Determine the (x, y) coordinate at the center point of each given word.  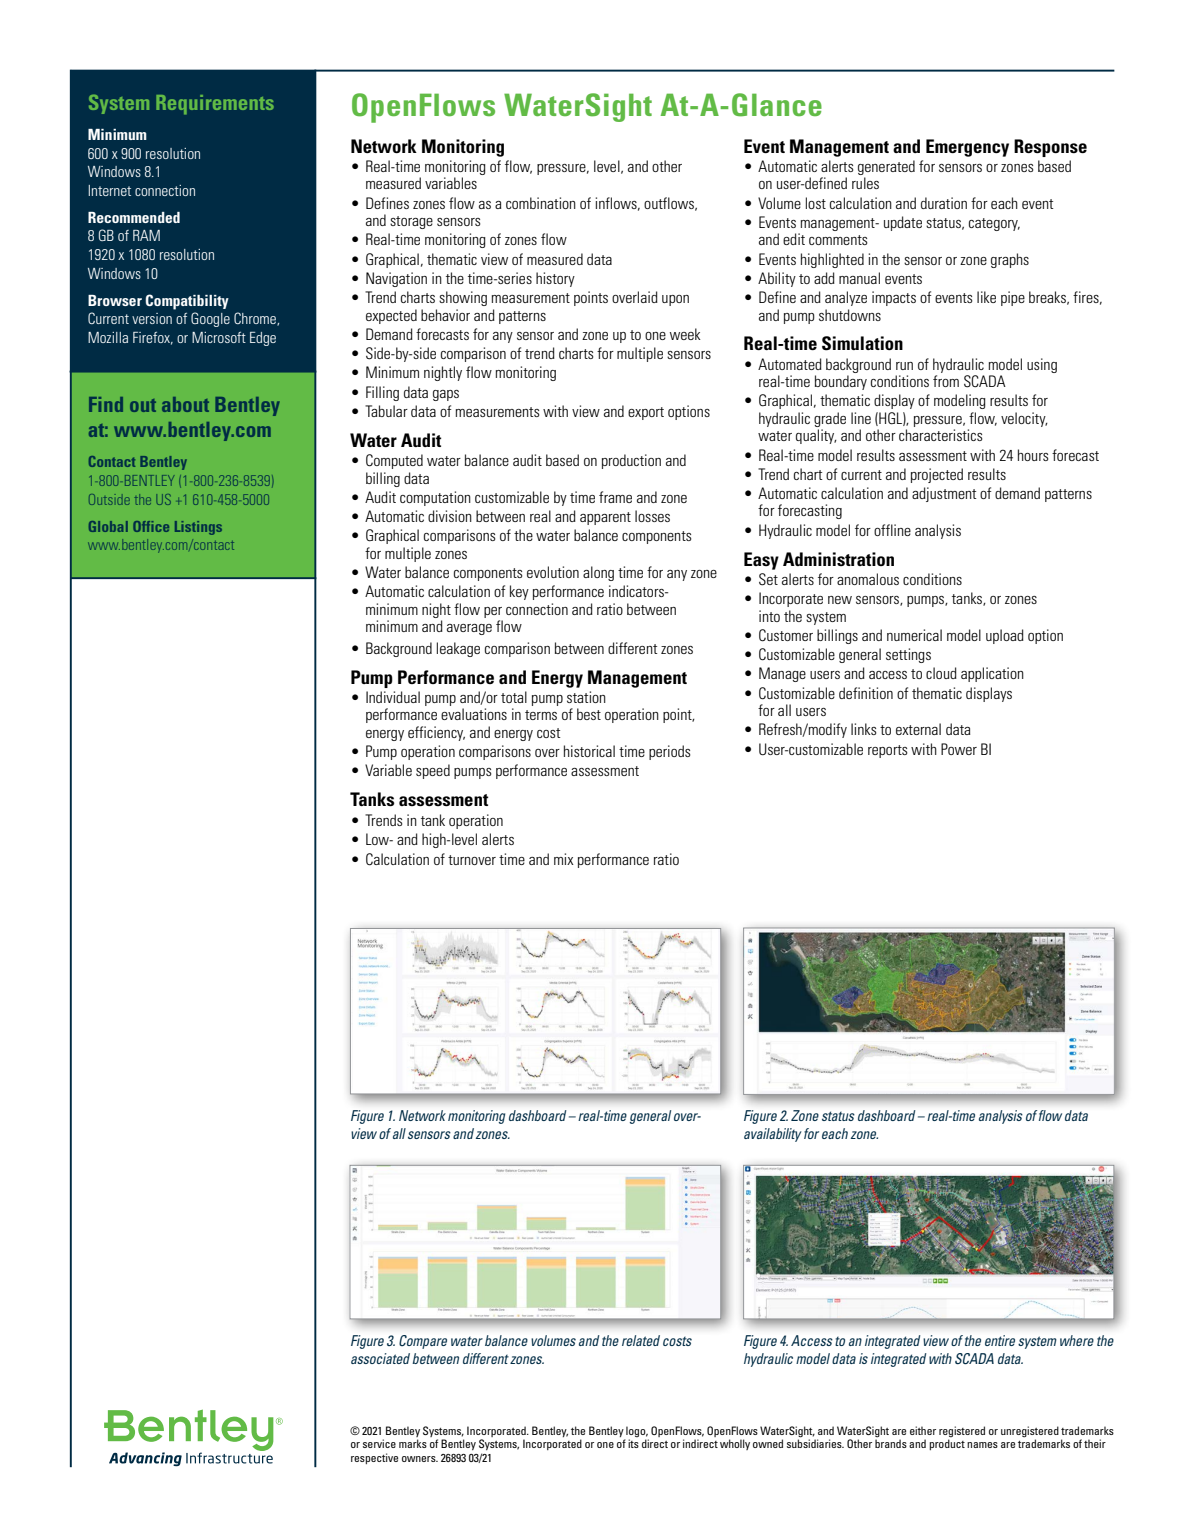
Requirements (215, 105)
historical (589, 751)
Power (959, 749)
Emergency (967, 148)
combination (541, 203)
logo (637, 1431)
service (379, 1443)
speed (433, 771)
